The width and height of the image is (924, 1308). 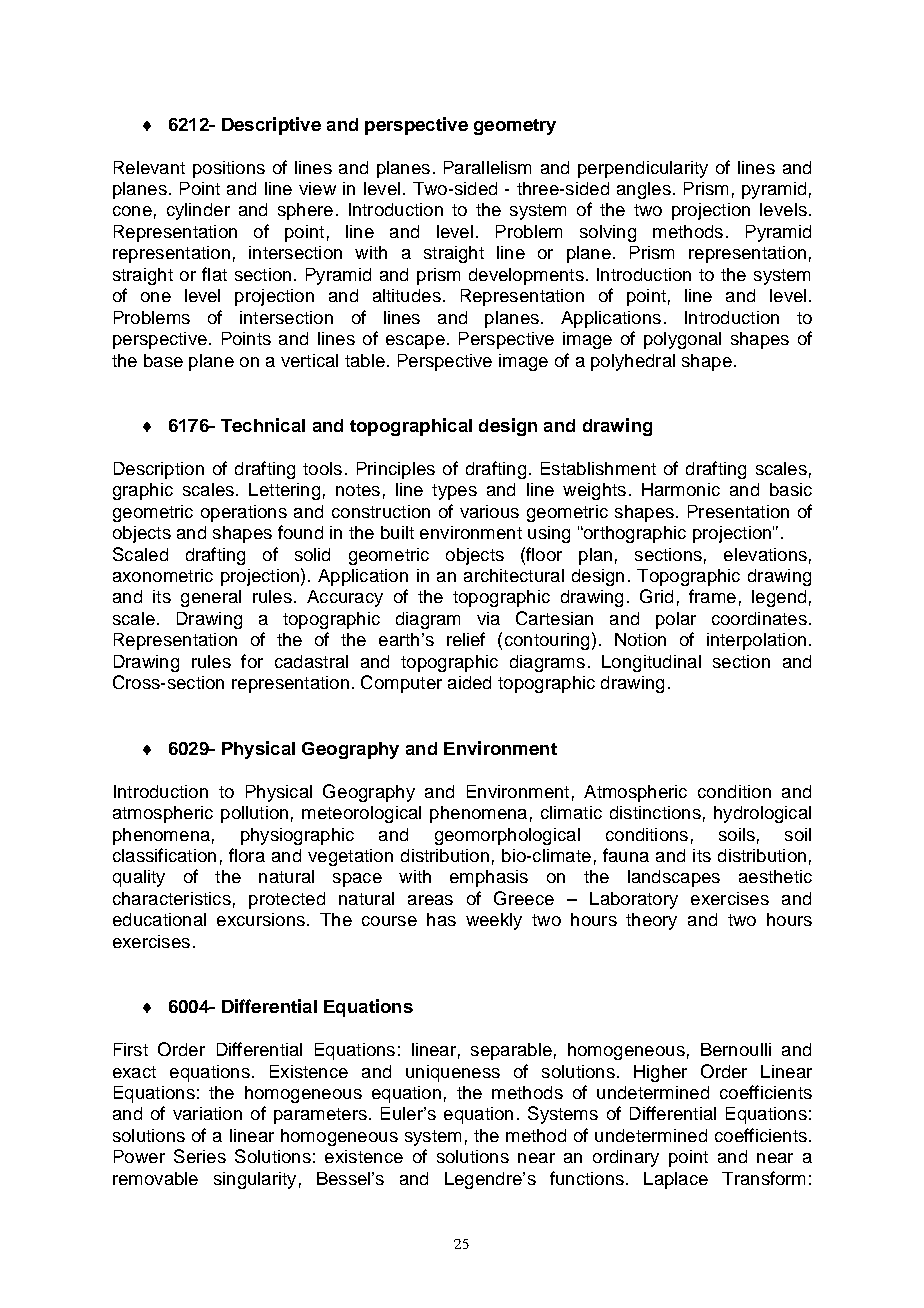 What do you see at coordinates (762, 814) in the image?
I see `hydrological` at bounding box center [762, 814].
